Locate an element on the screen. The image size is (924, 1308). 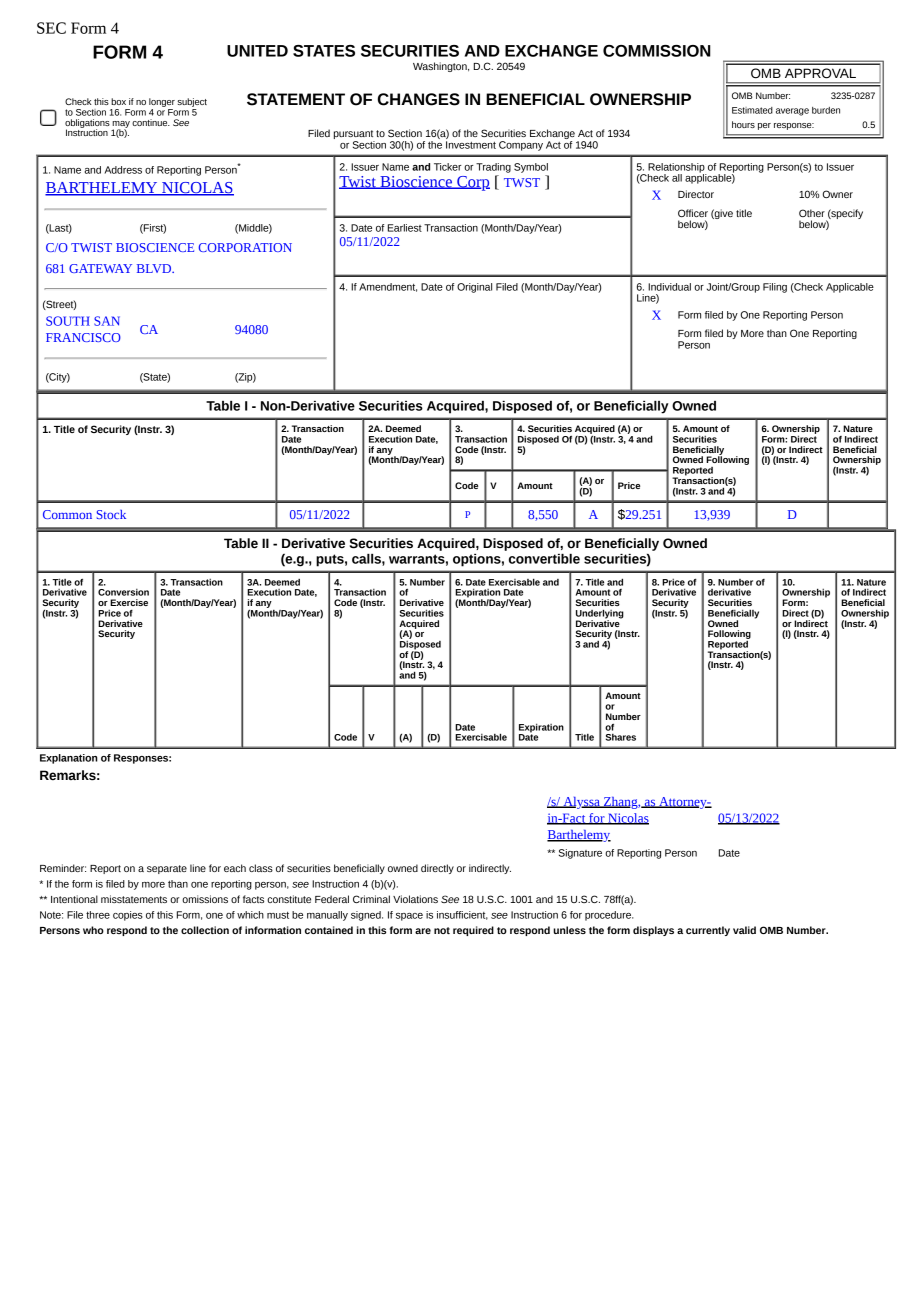
Exercise is located at coordinates (129, 602).
